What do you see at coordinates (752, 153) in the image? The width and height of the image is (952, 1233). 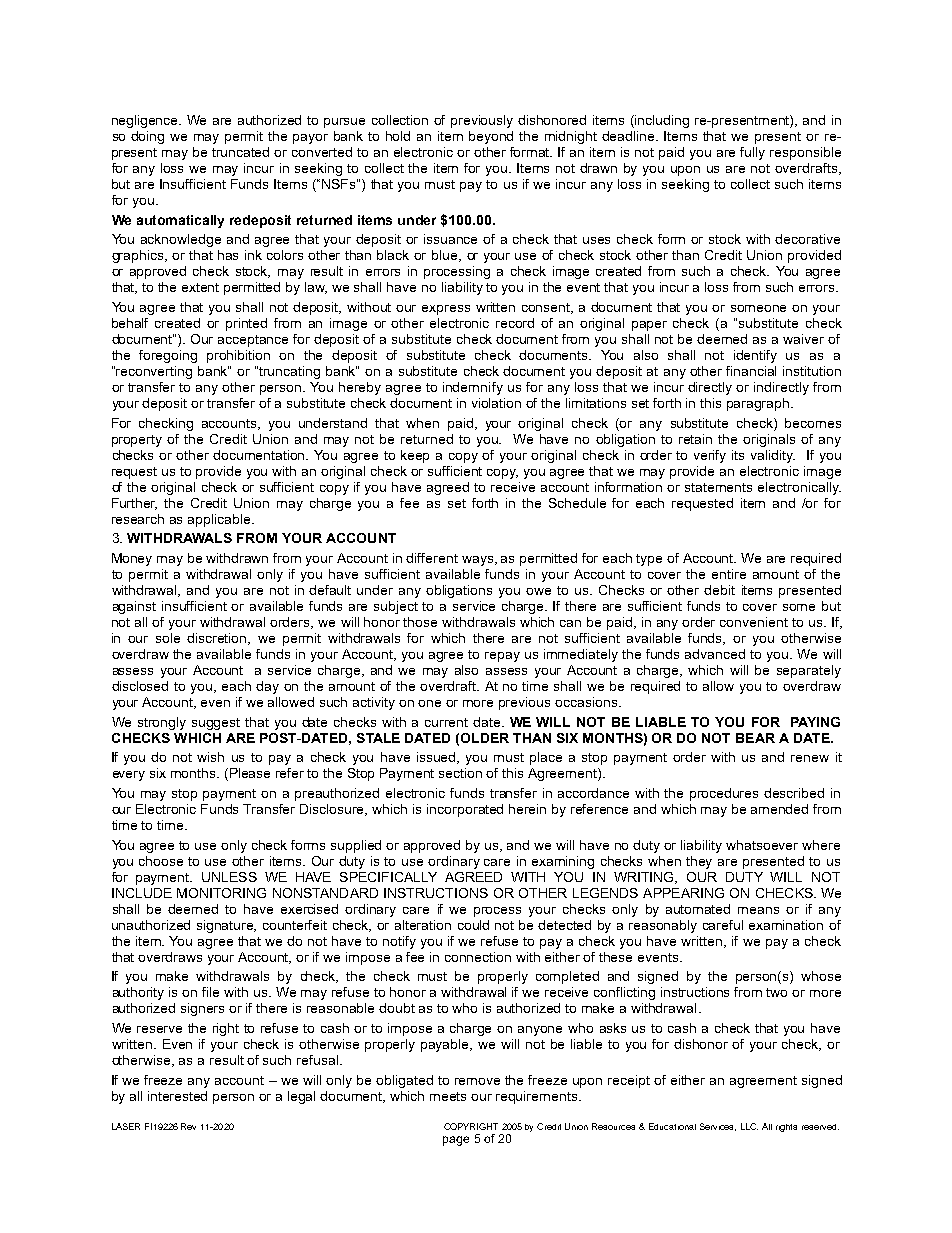 I see `fully` at bounding box center [752, 153].
